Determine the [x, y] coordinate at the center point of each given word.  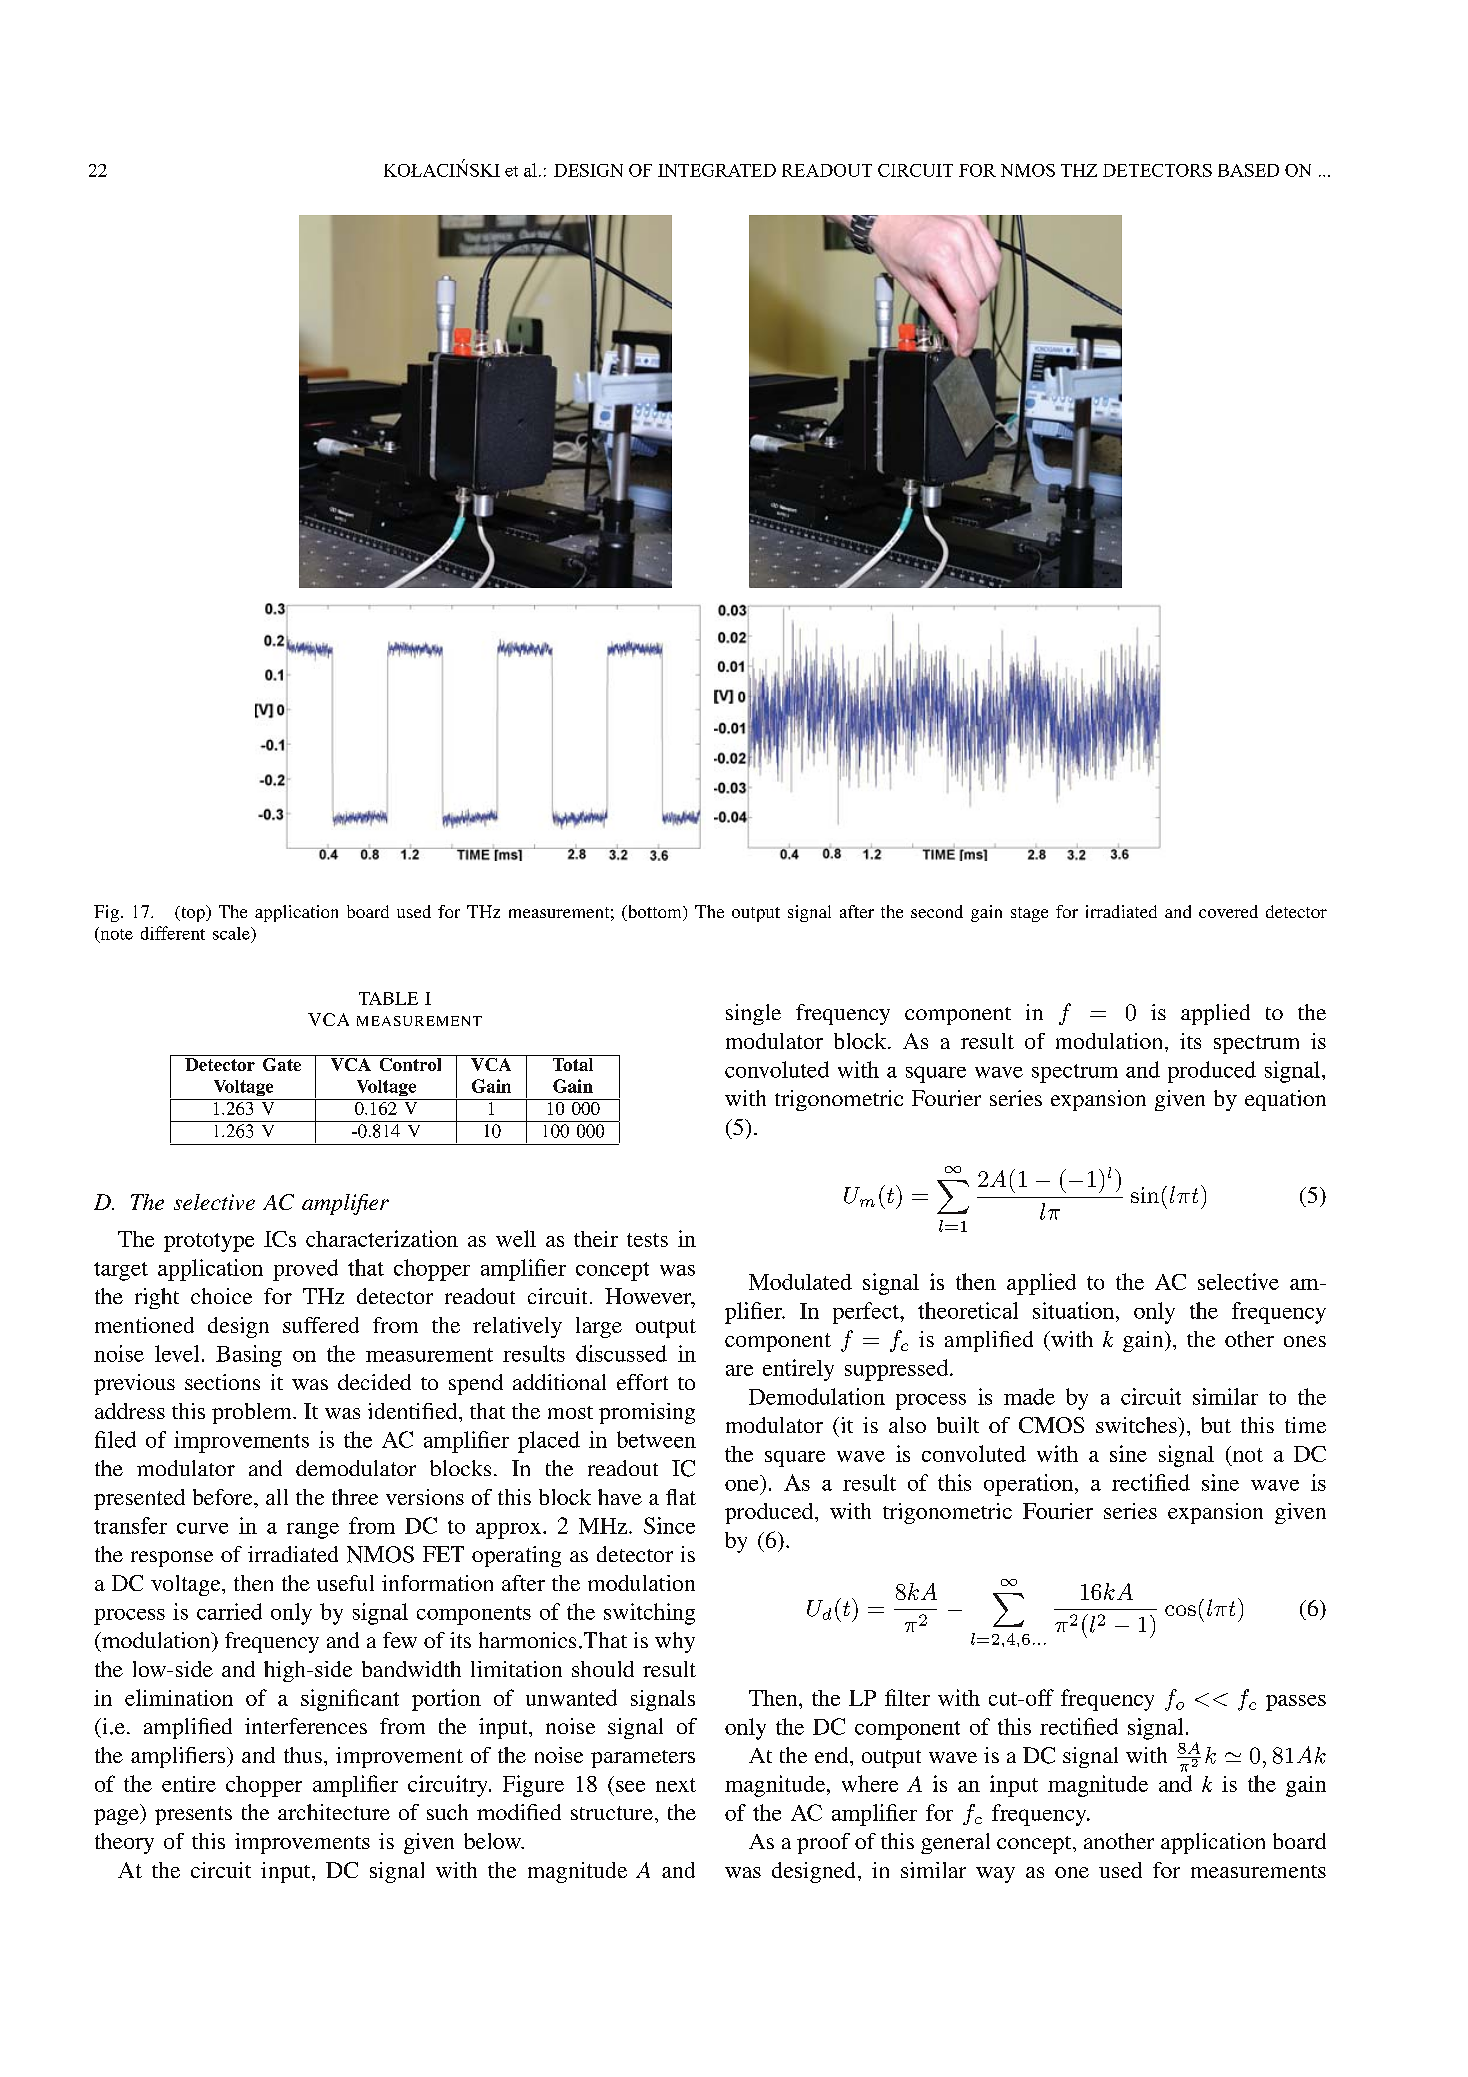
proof [823, 1843]
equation [1285, 1100]
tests [647, 1240]
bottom [654, 913]
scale [232, 933]
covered [1228, 911]
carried [229, 1611]
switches [1137, 1425]
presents [193, 1815]
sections [222, 1382]
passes [1296, 1703]
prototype [209, 1242]
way [995, 1875]
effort [642, 1382]
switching [649, 1614]
